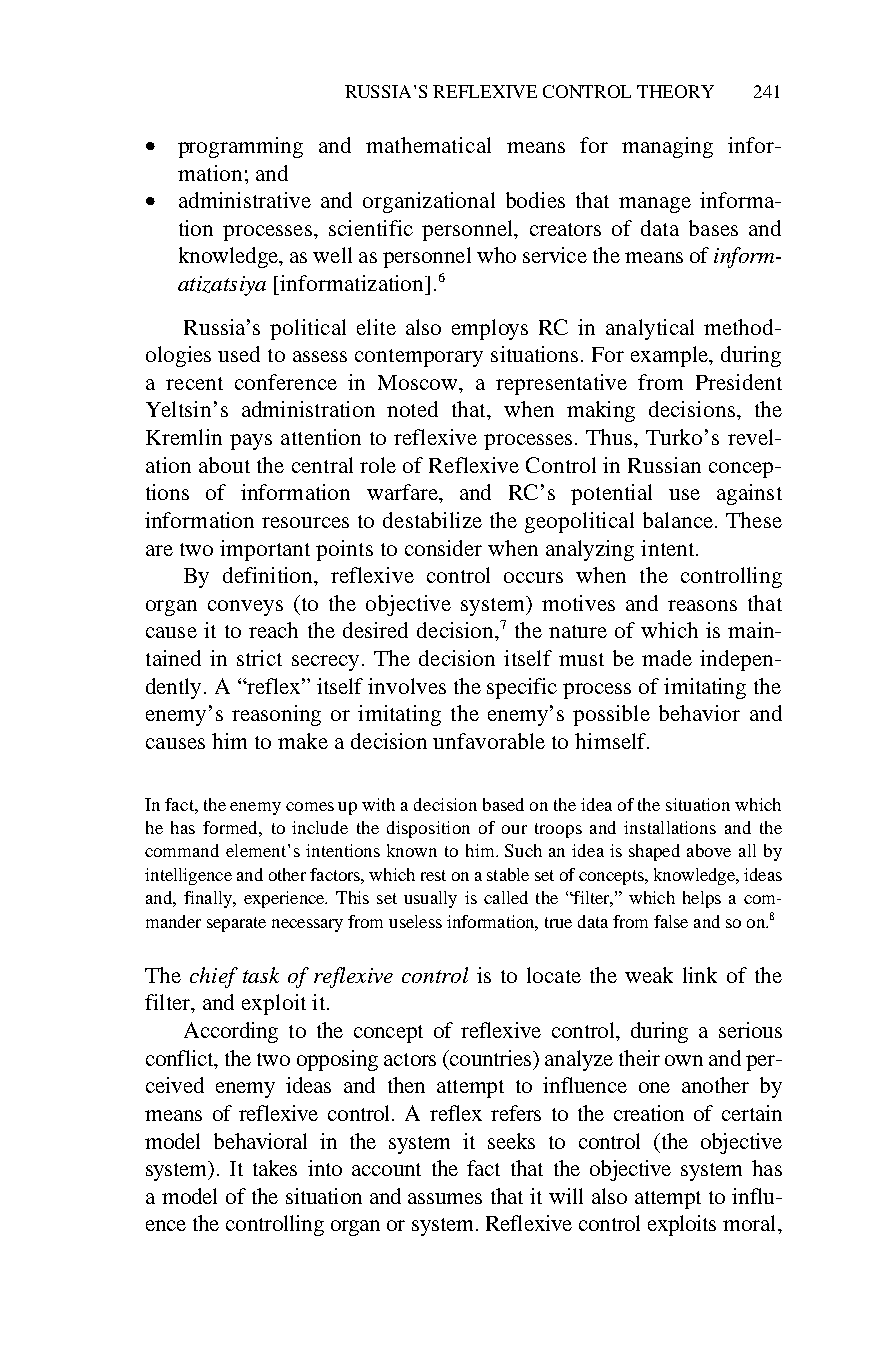  What do you see at coordinates (700, 975) in the page?
I see `link` at bounding box center [700, 975].
